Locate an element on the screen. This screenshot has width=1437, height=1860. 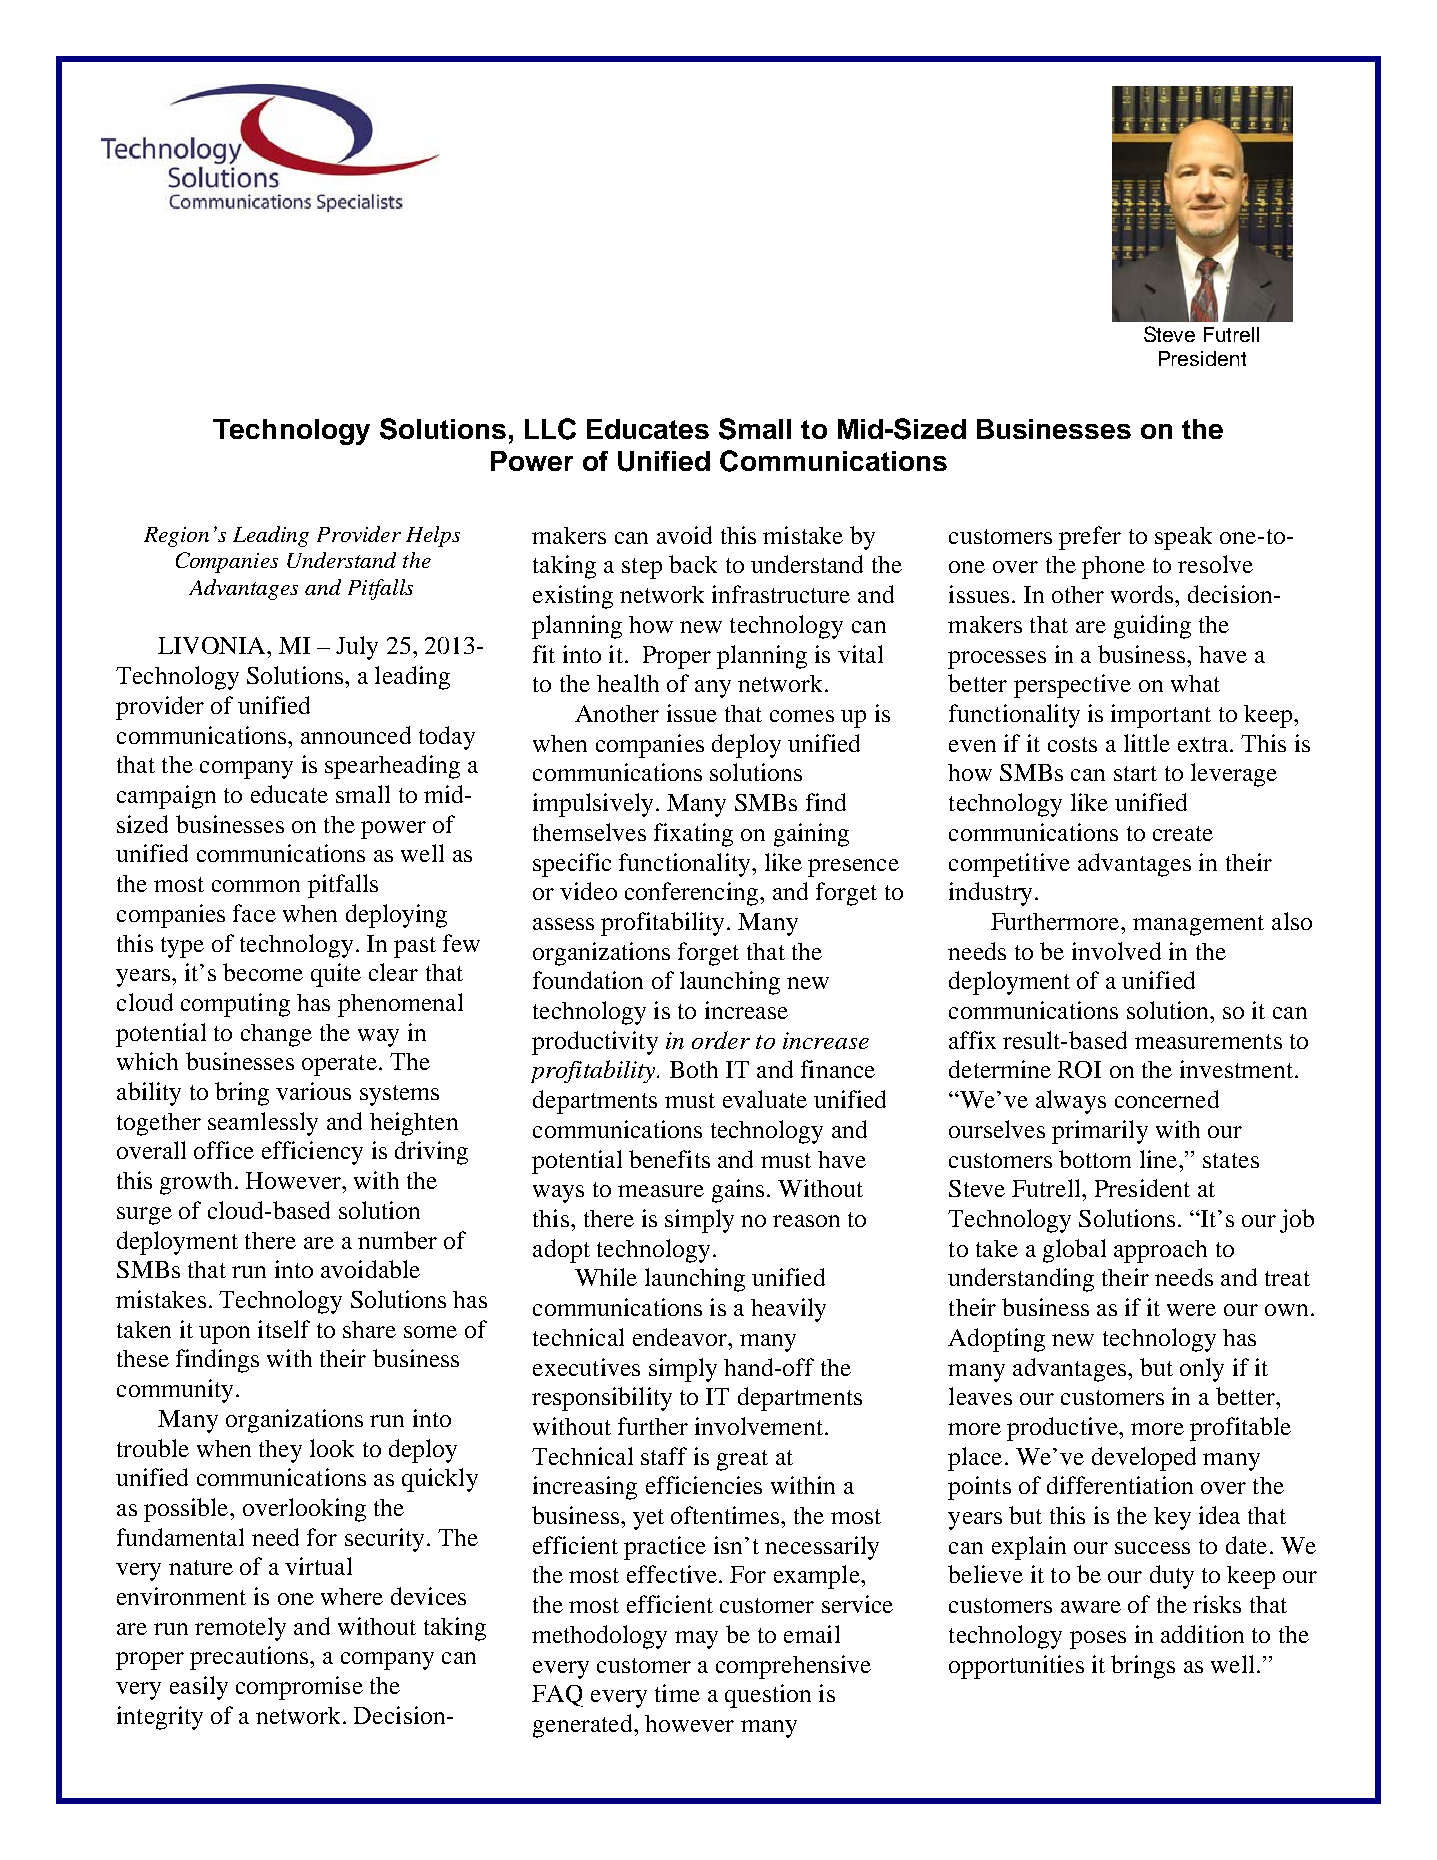
itself is located at coordinates (284, 1329).
